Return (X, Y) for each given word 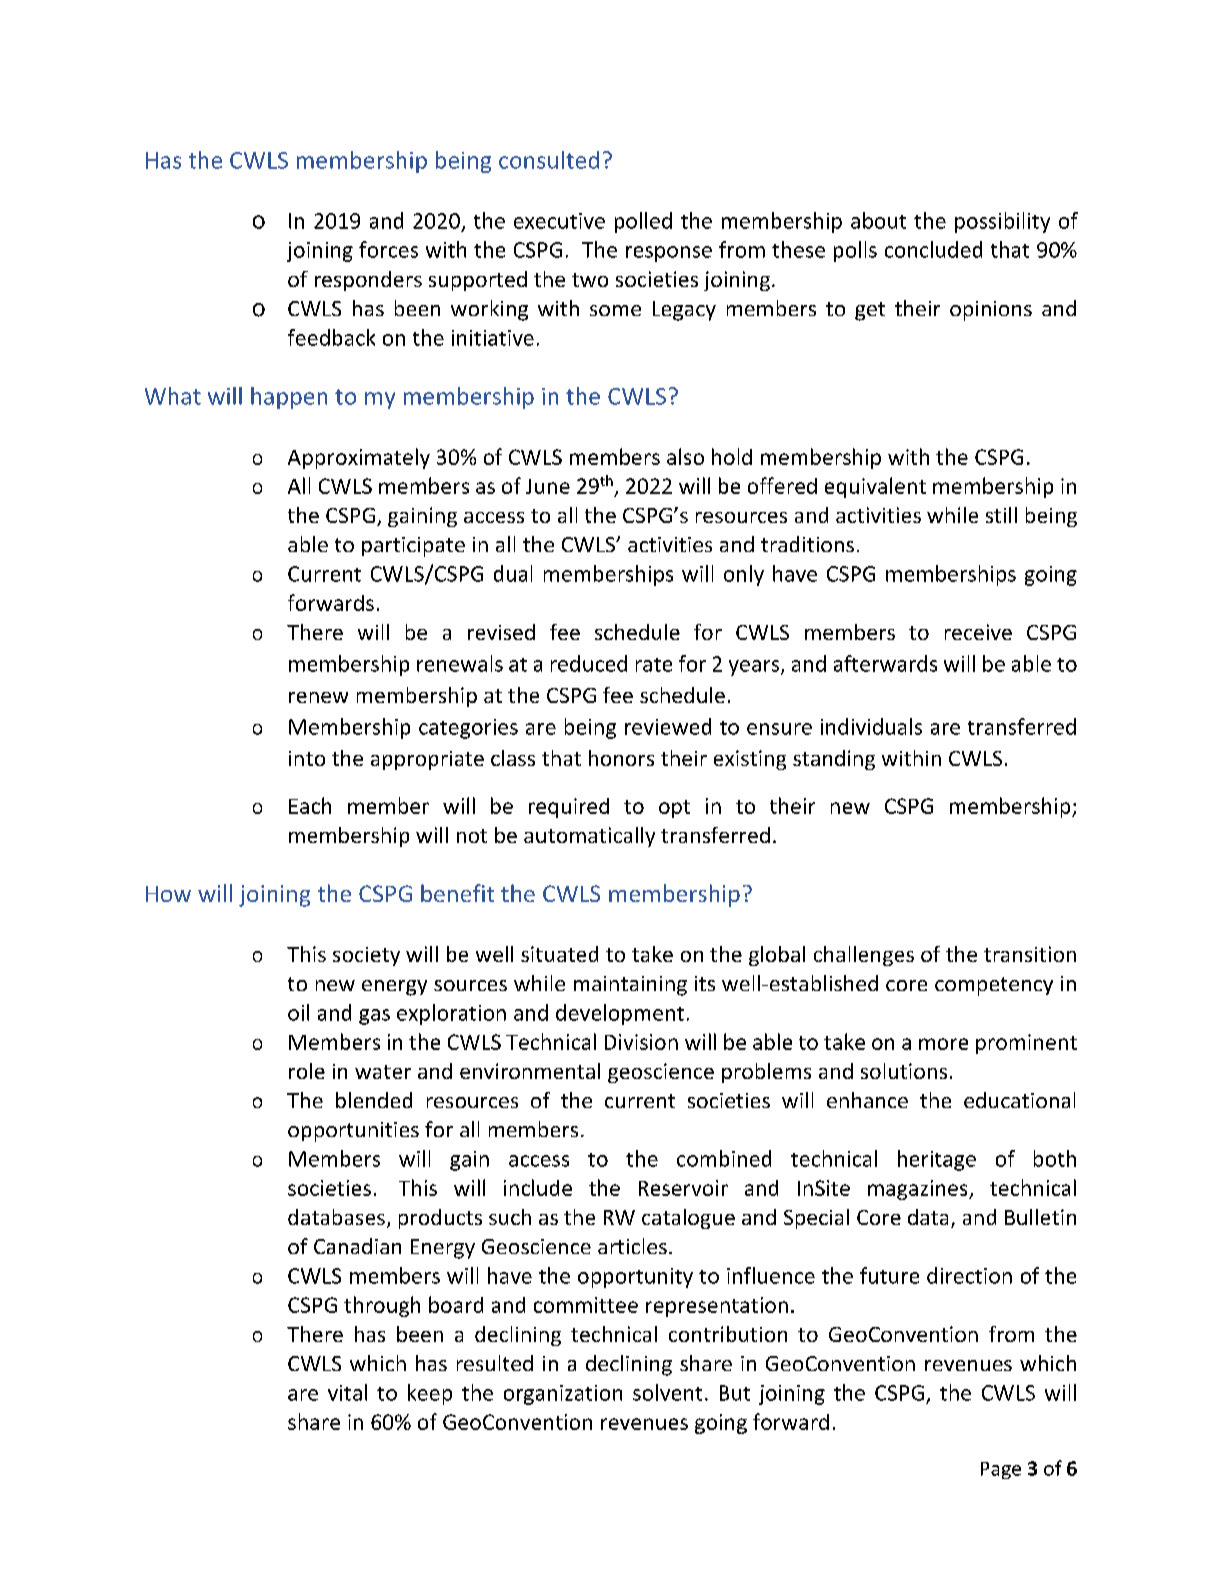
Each (310, 805)
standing (834, 760)
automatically (589, 837)
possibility (1002, 222)
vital (347, 1392)
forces (388, 249)
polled (643, 222)
